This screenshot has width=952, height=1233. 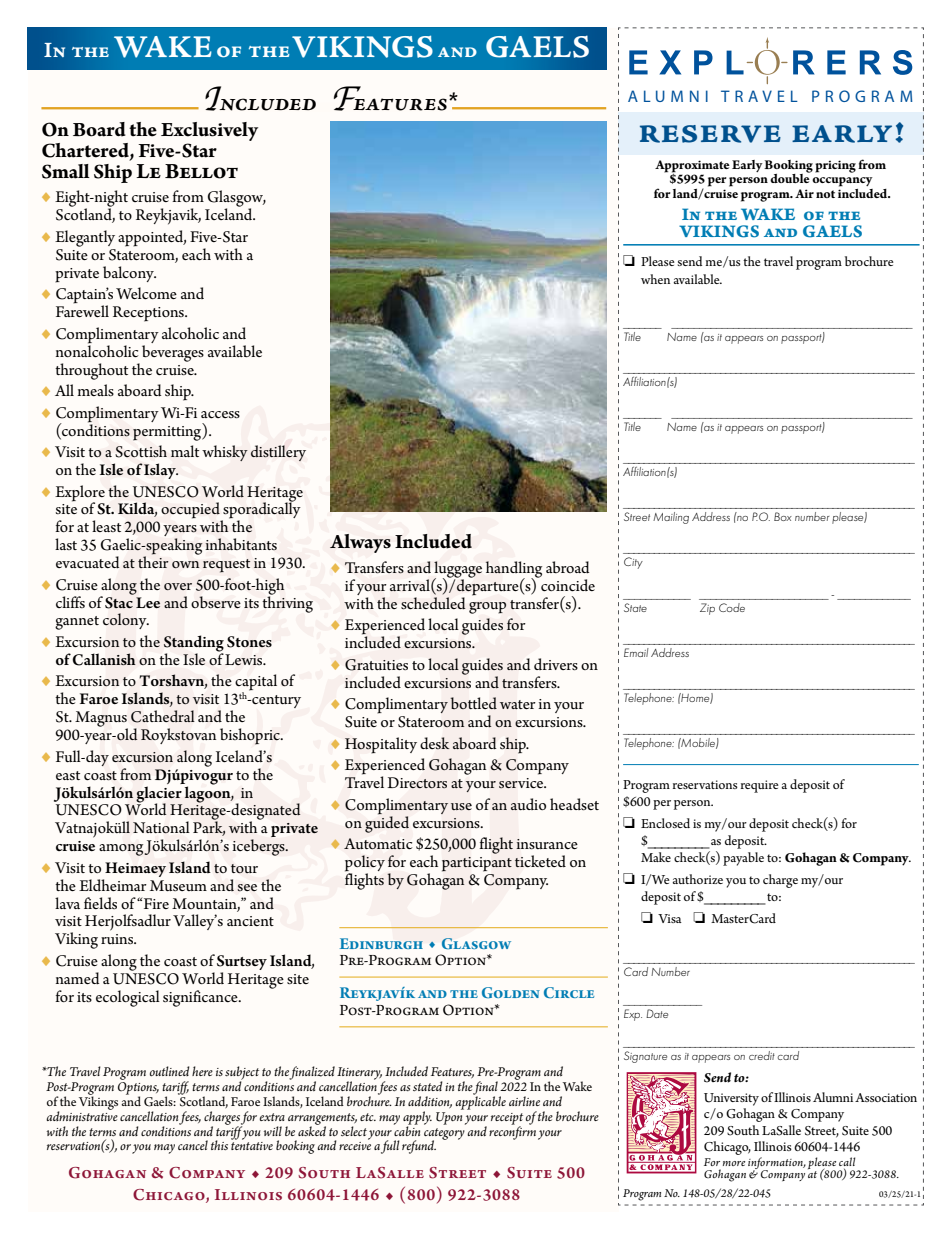 I want to click on Approximate, so click(x=692, y=166).
